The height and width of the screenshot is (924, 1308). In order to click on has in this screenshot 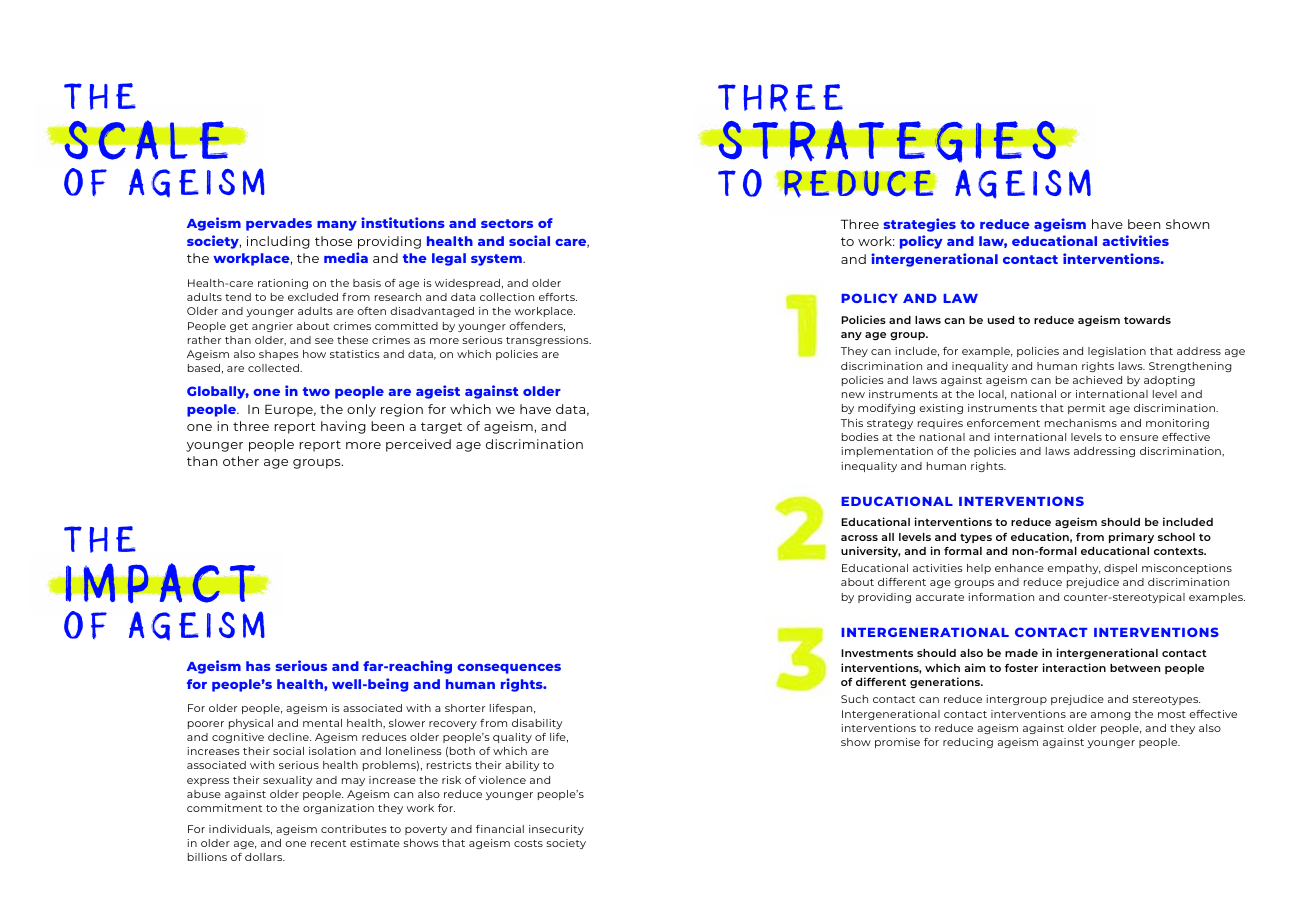, I will do `click(258, 666)`.
